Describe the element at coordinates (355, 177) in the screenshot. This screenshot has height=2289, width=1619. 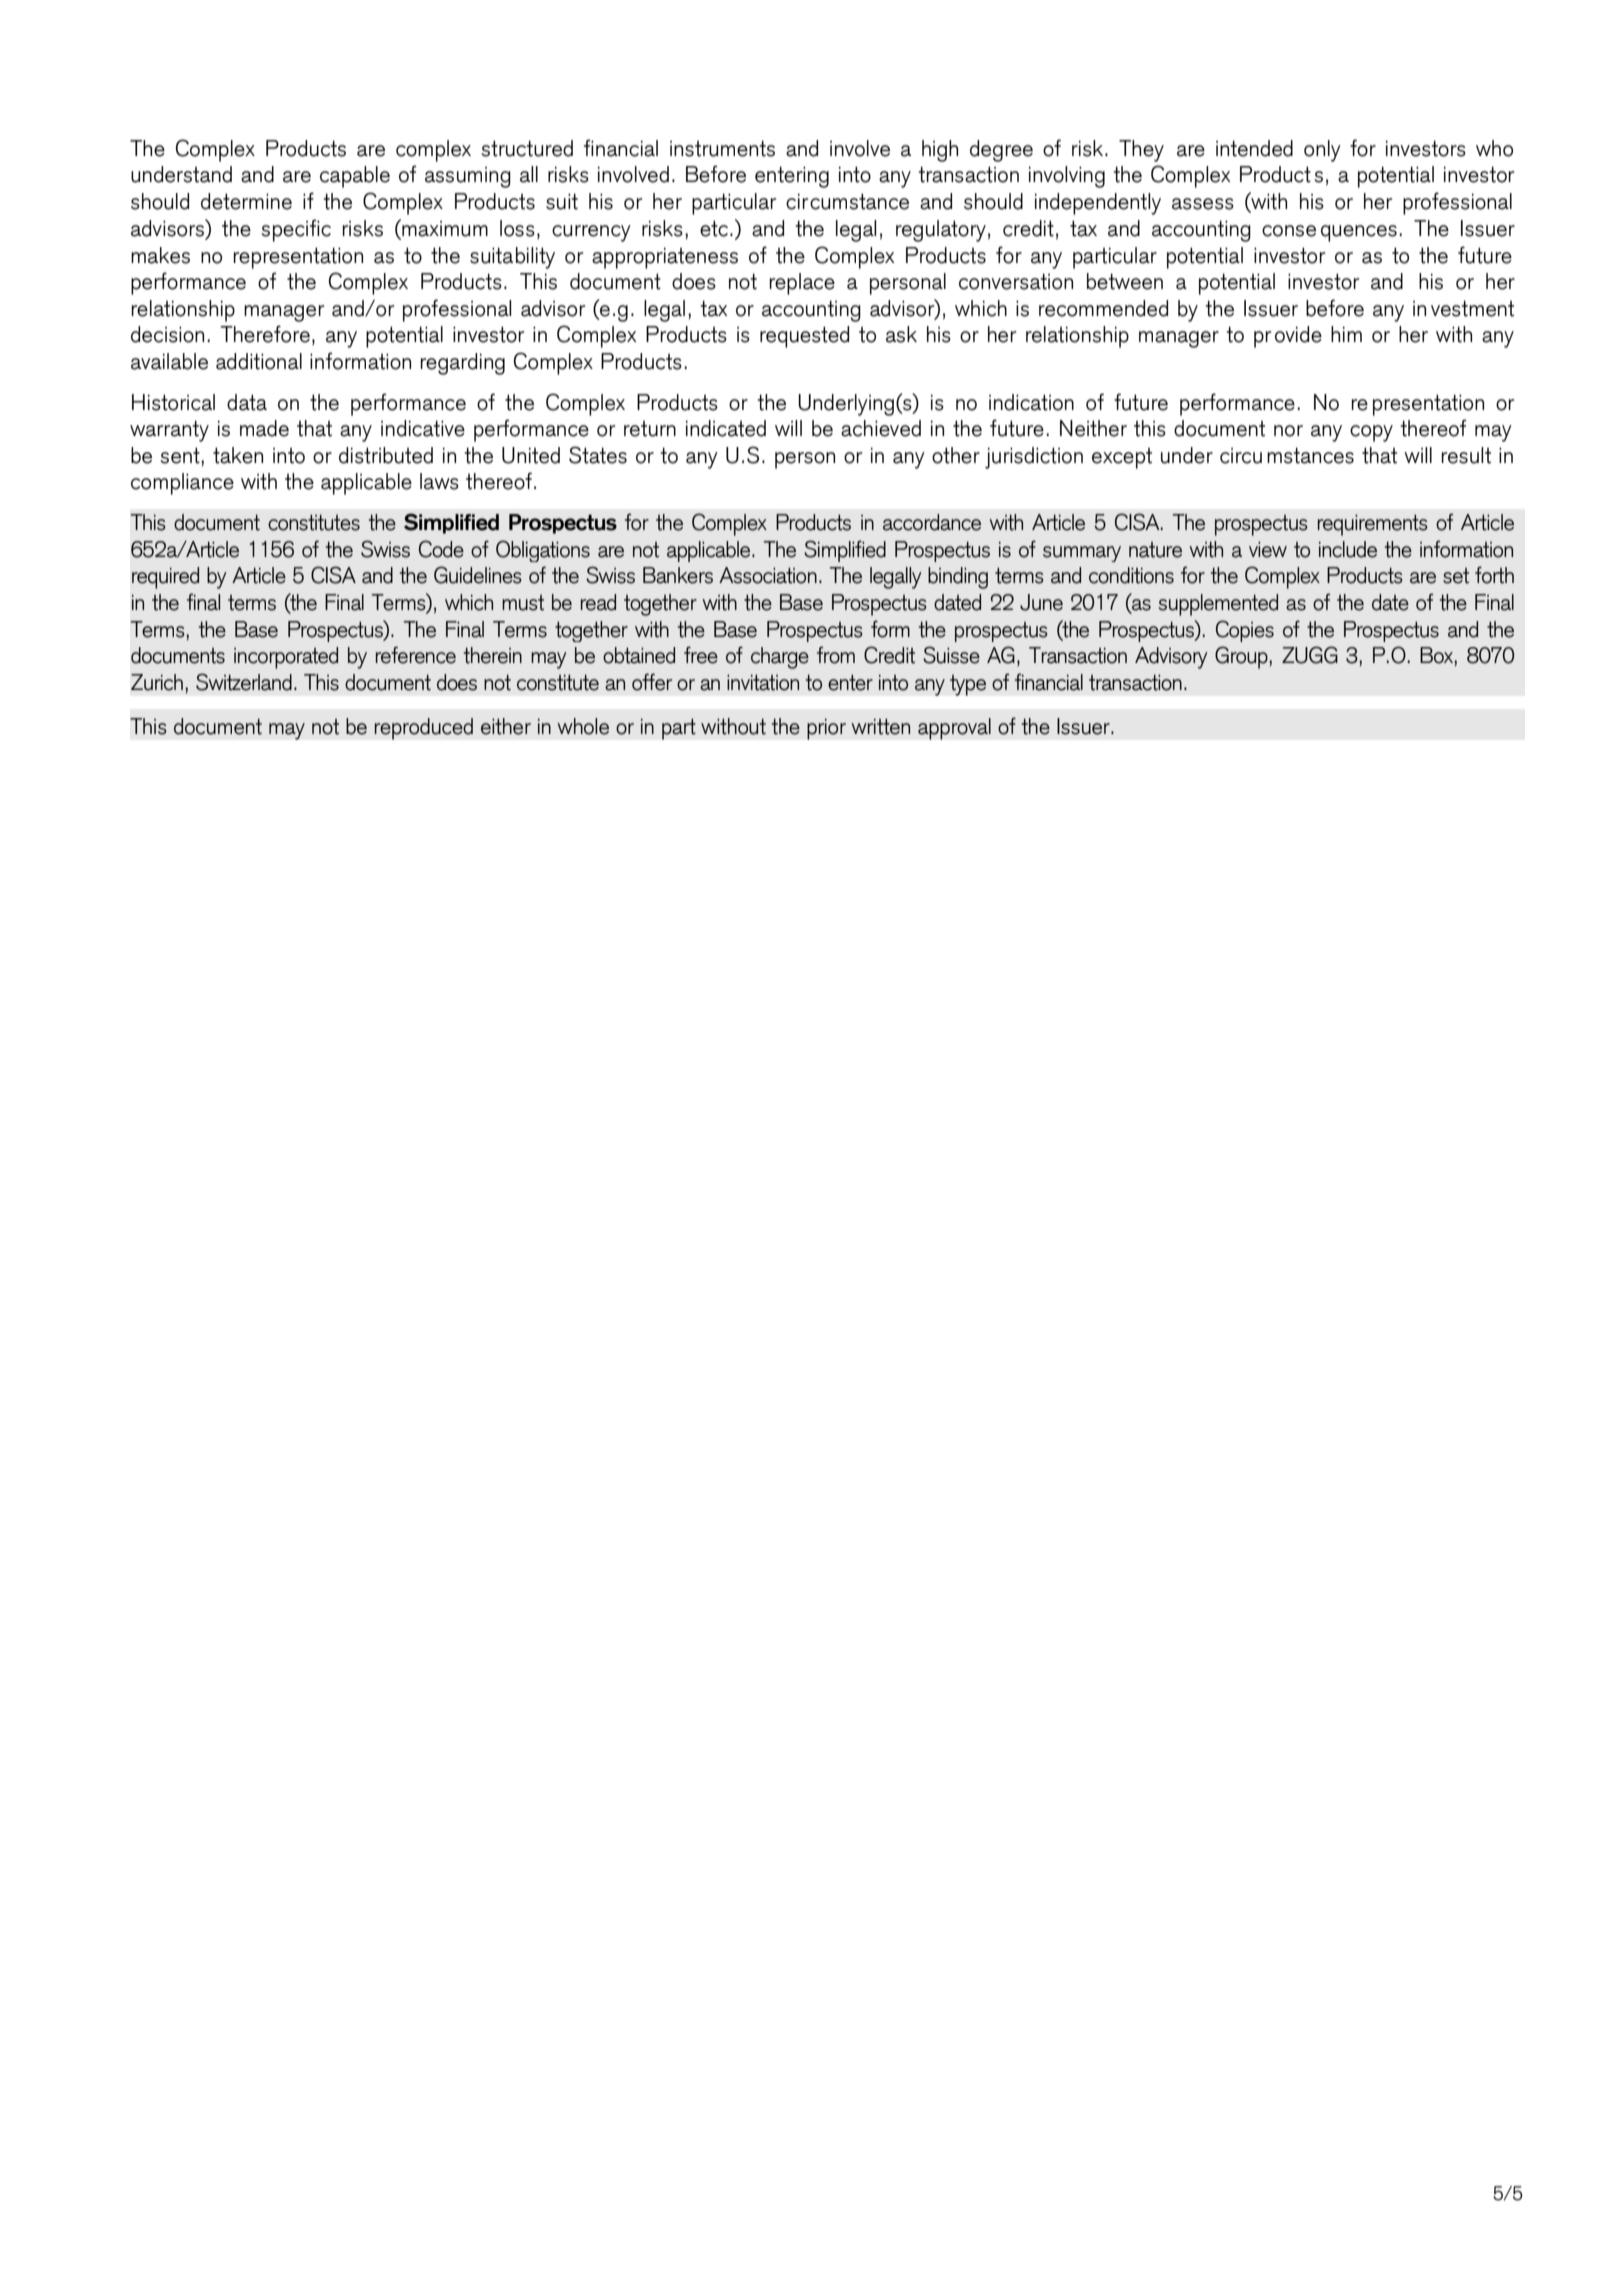
I see `capable` at that location.
